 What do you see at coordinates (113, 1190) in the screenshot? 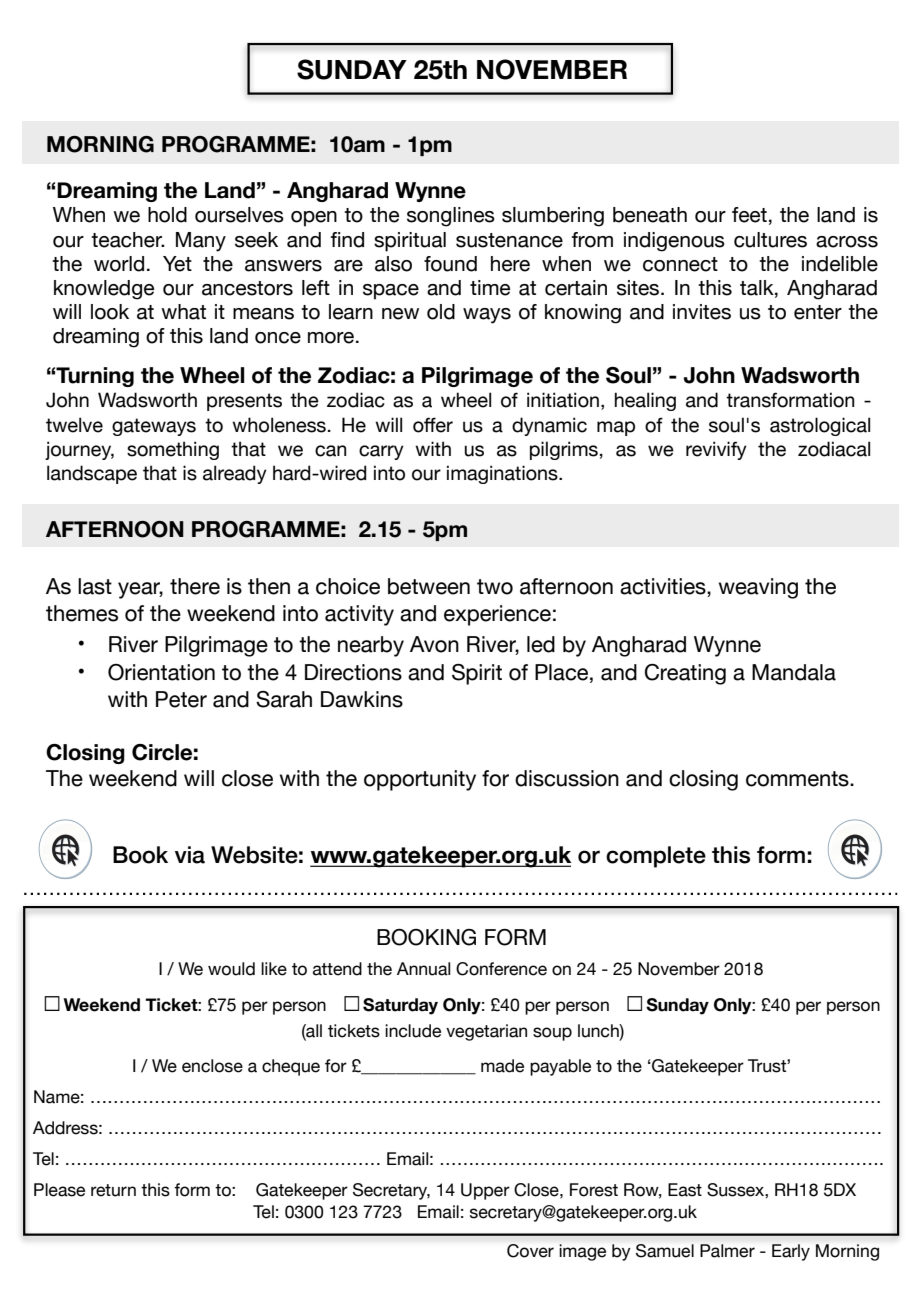
I see `return` at bounding box center [113, 1190].
